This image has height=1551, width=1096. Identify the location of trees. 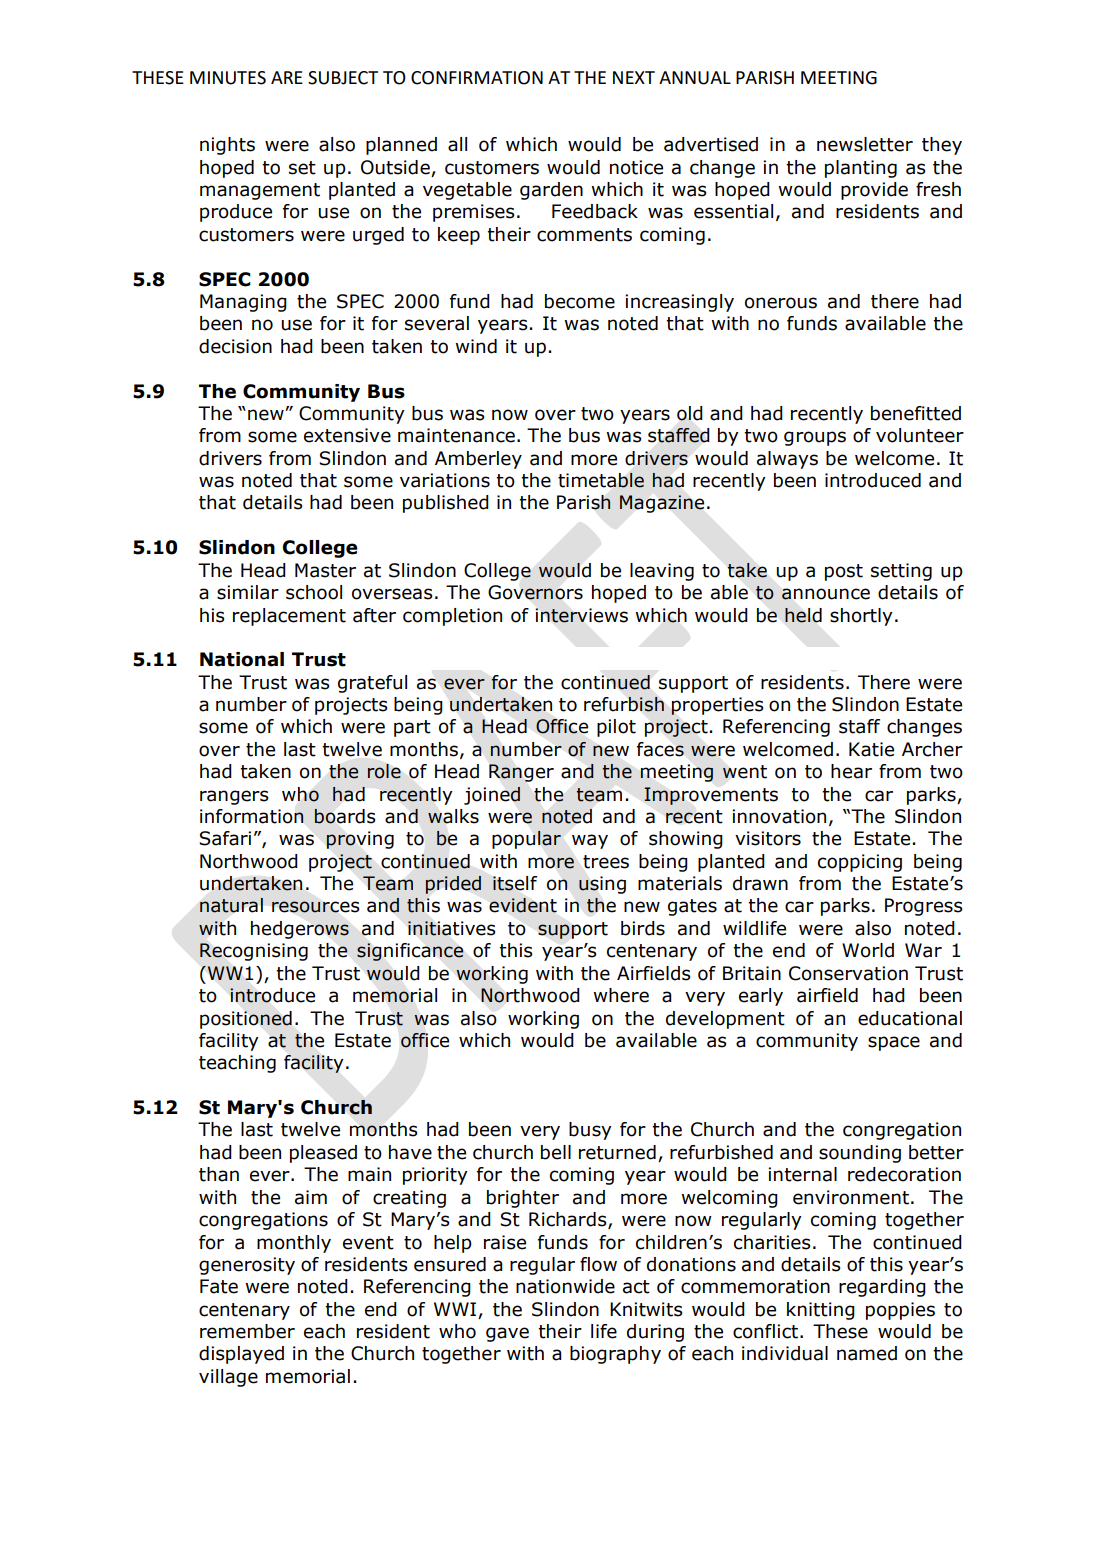
(606, 862).
